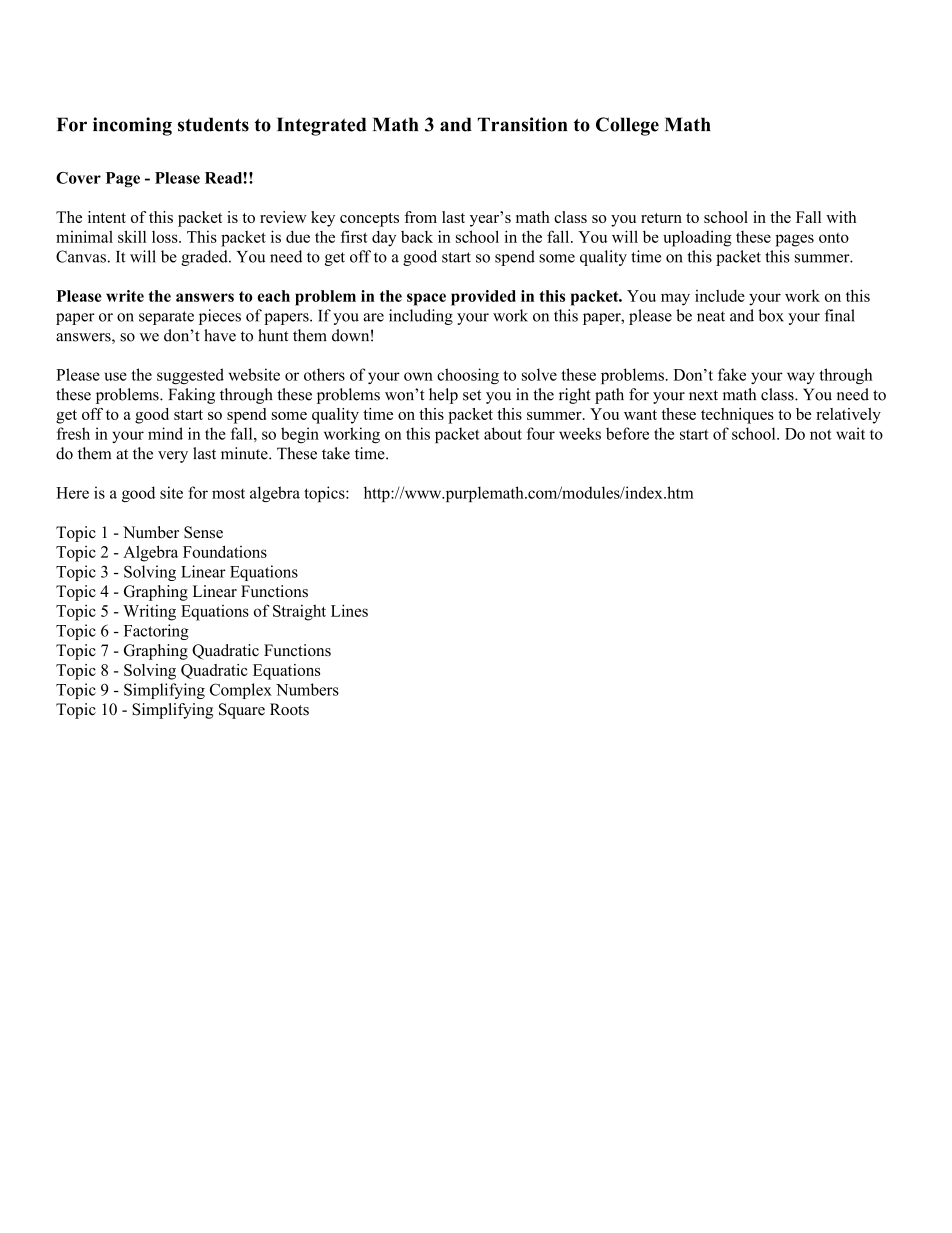 The image size is (952, 1233). What do you see at coordinates (132, 126) in the image?
I see `incoming` at bounding box center [132, 126].
